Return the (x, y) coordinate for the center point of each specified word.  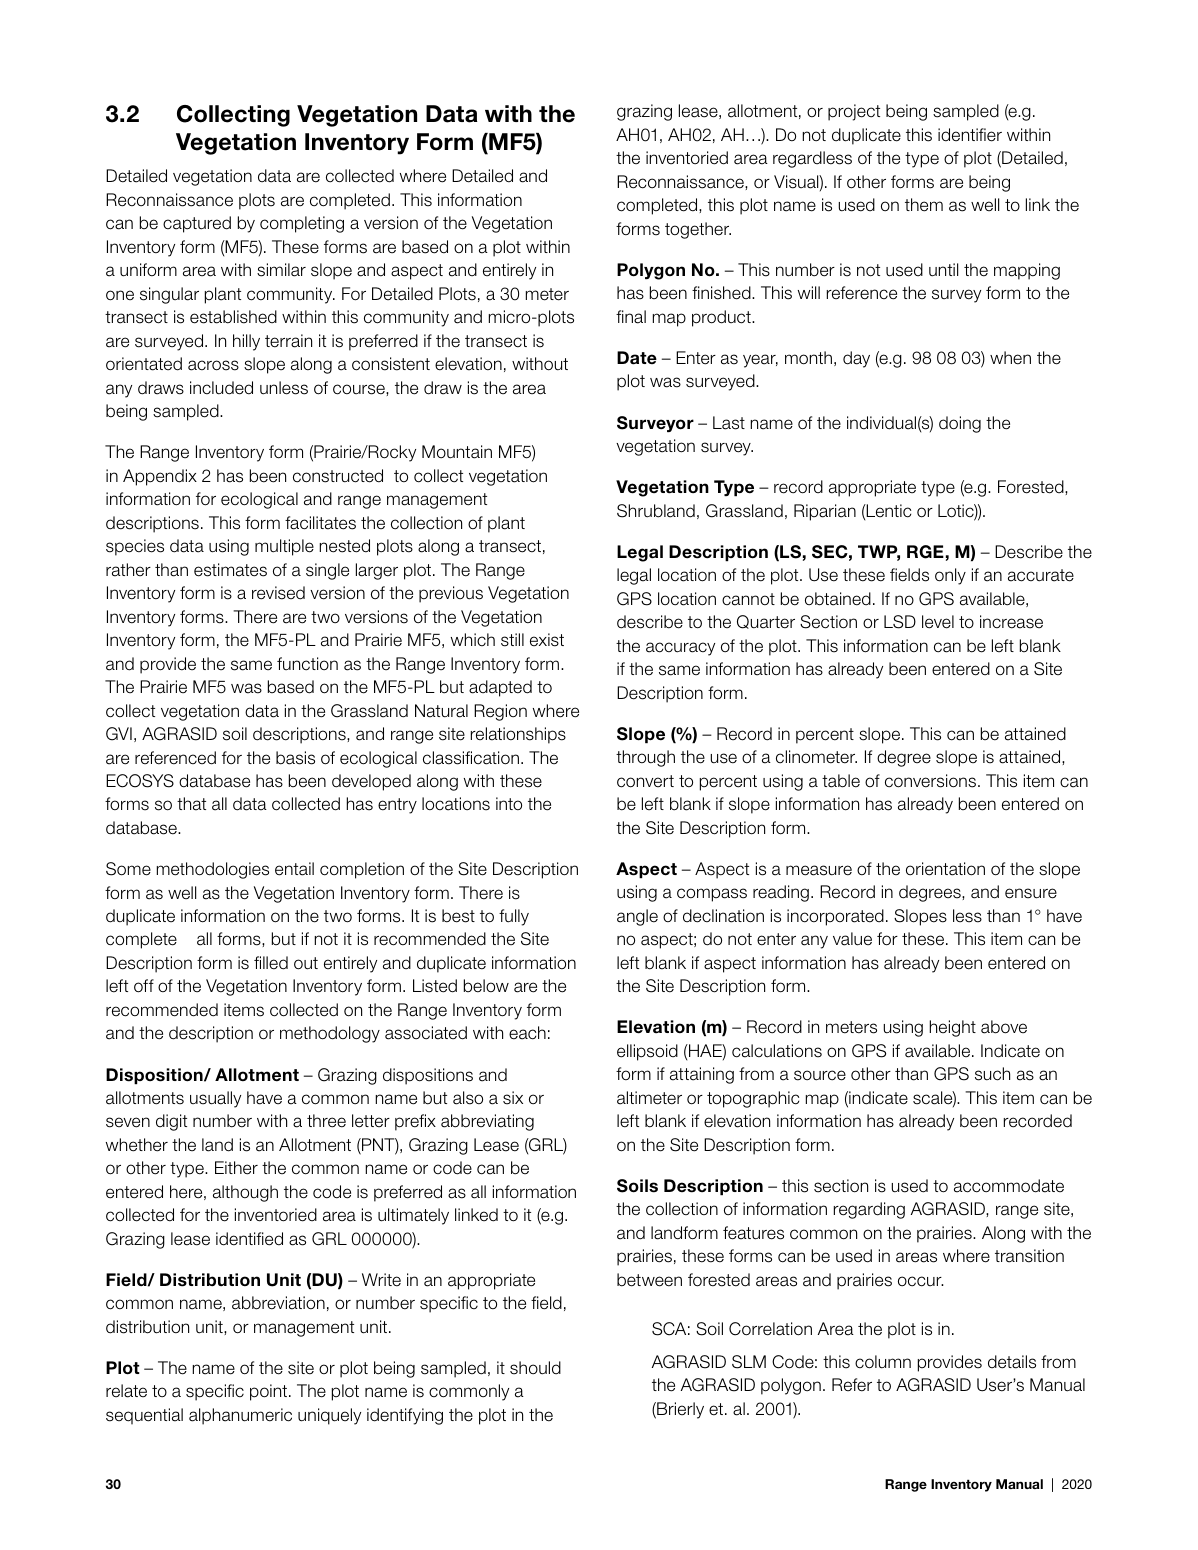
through (645, 758)
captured (197, 224)
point (270, 1392)
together (698, 230)
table (841, 781)
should (535, 1368)
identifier (970, 135)
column (883, 1362)
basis (295, 758)
